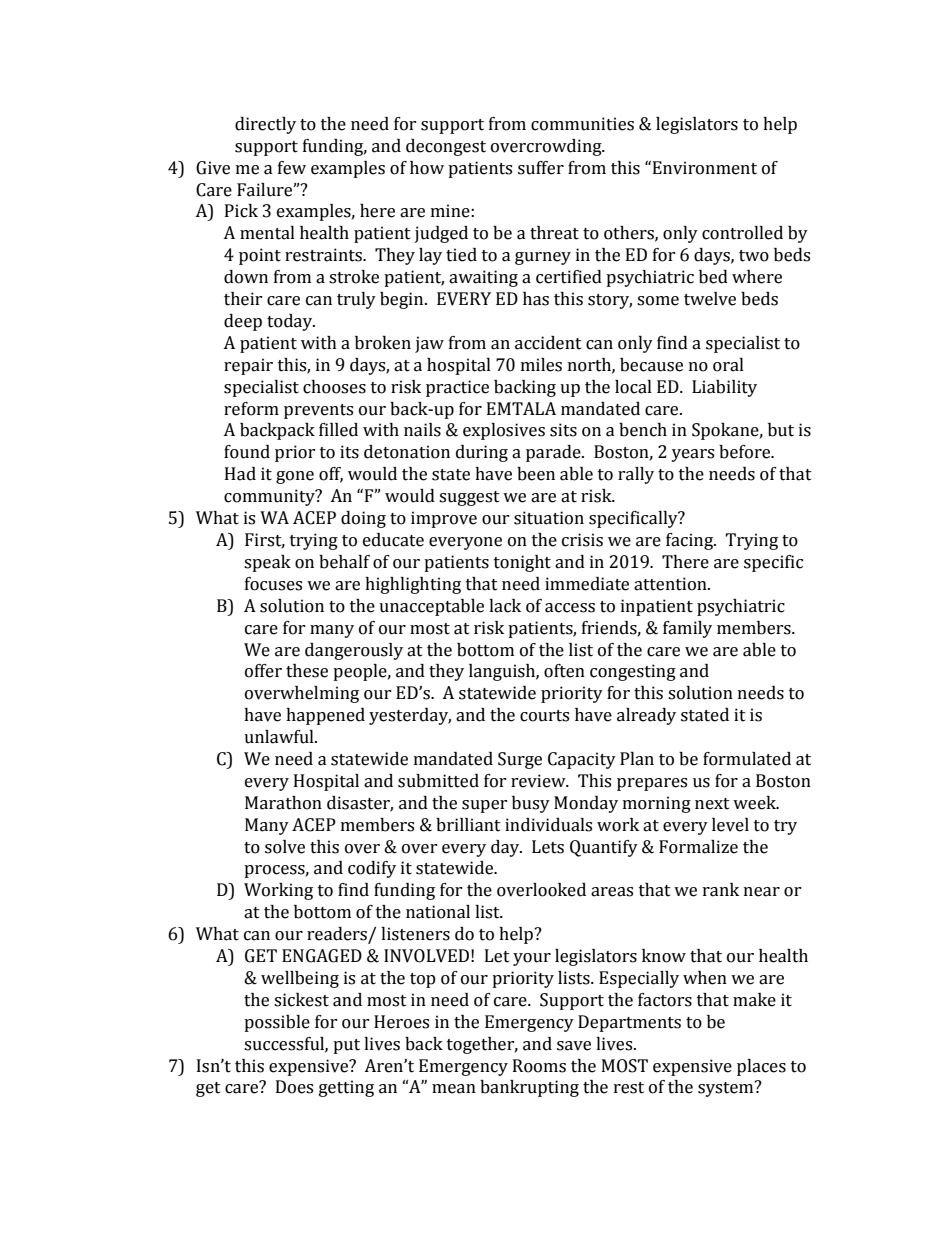 The width and height of the screenshot is (952, 1233). What do you see at coordinates (273, 584) in the screenshot?
I see `focuses` at bounding box center [273, 584].
